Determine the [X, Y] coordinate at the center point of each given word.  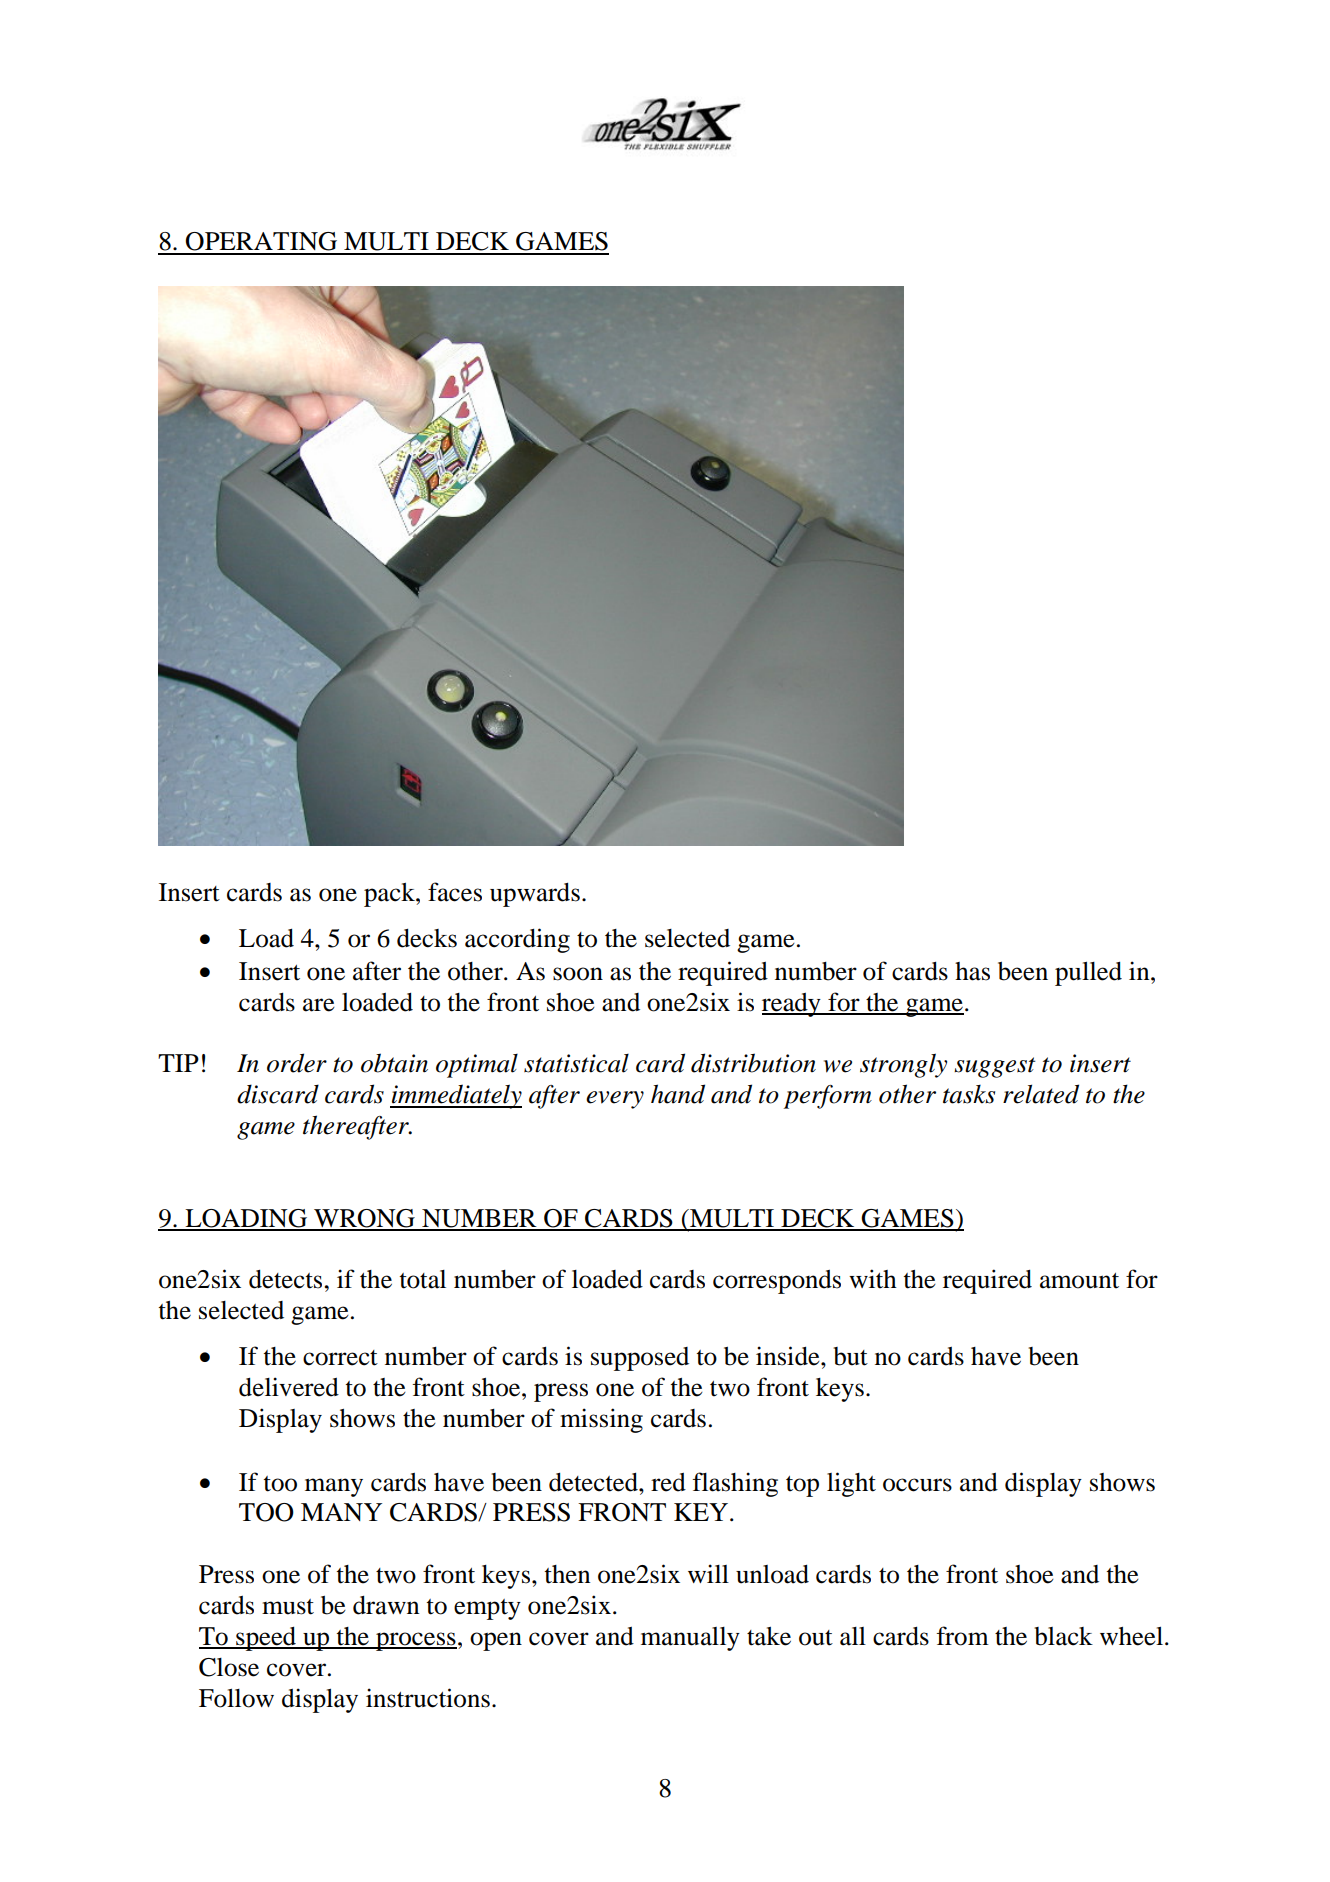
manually [690, 1639]
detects [287, 1279]
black [1063, 1636]
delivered [289, 1387]
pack [390, 895]
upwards [535, 895]
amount [1079, 1281]
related [1041, 1094]
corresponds [777, 1282]
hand [678, 1094]
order [297, 1063]
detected [594, 1482]
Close [229, 1667]
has [972, 971]
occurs [917, 1485]
